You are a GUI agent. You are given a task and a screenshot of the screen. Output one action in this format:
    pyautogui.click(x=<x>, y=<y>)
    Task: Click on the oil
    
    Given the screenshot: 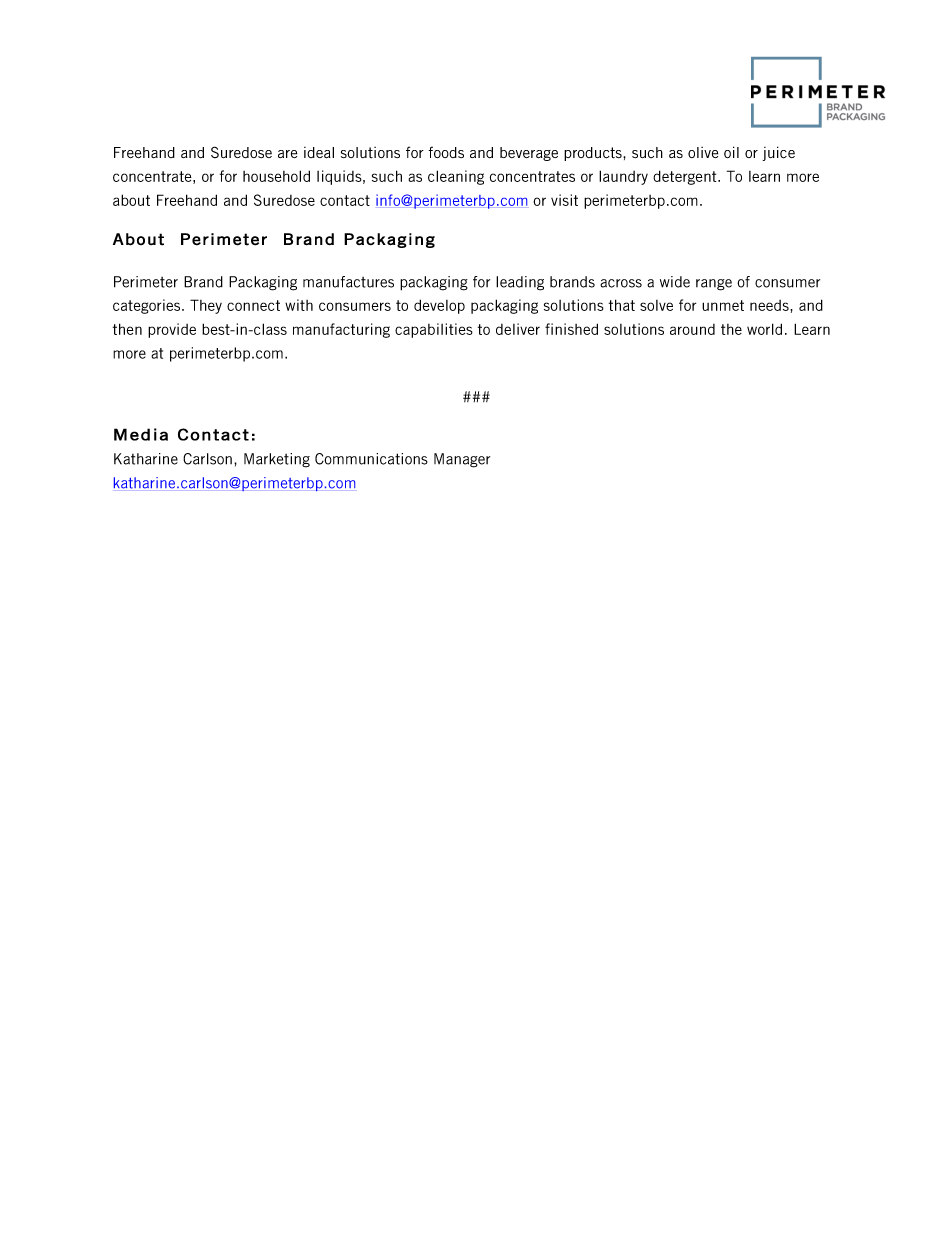 What is the action you would take?
    pyautogui.click(x=731, y=152)
